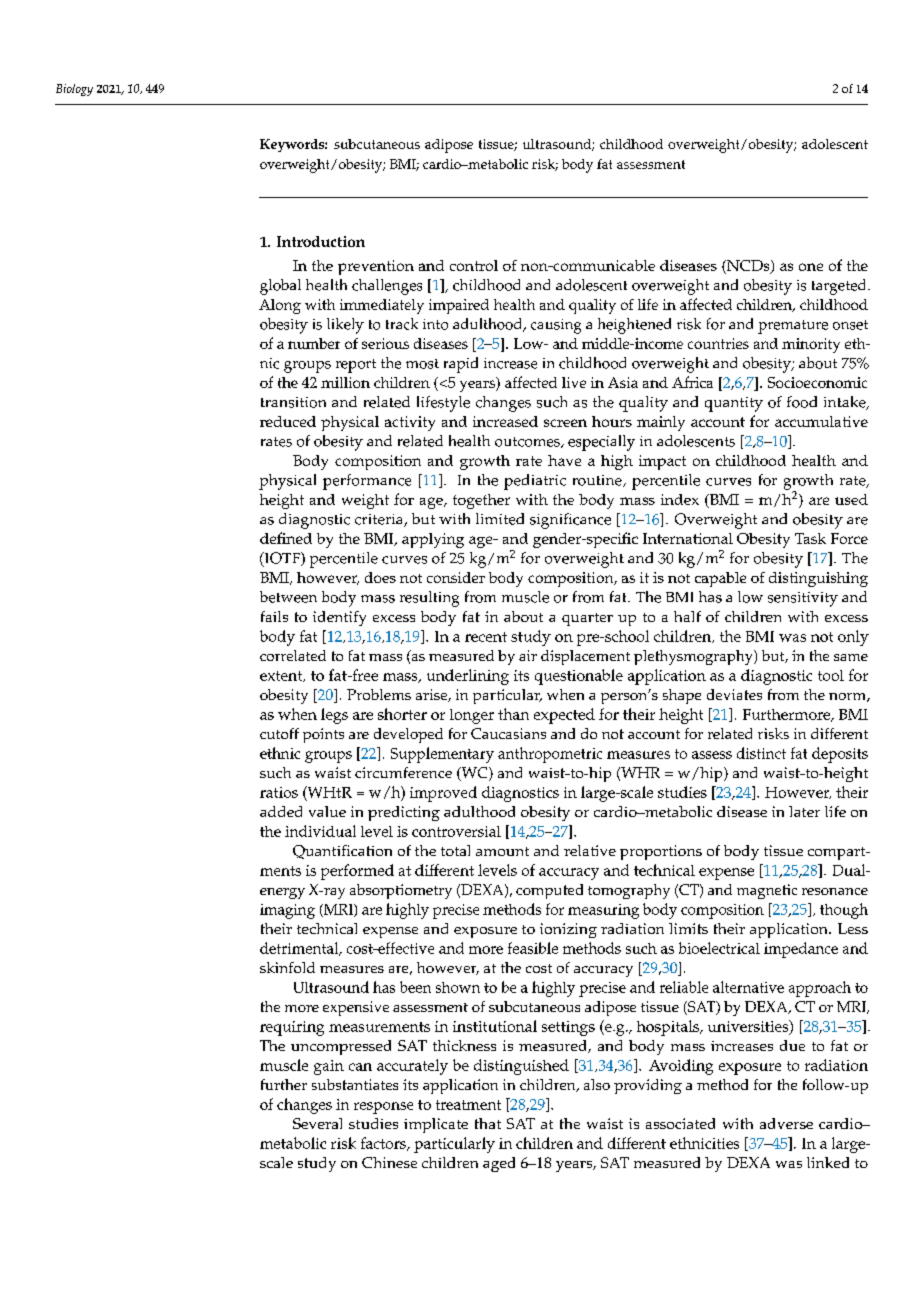 This screenshot has width=924, height=1308. Describe the element at coordinates (74, 90) in the screenshot. I see `Biology` at that location.
